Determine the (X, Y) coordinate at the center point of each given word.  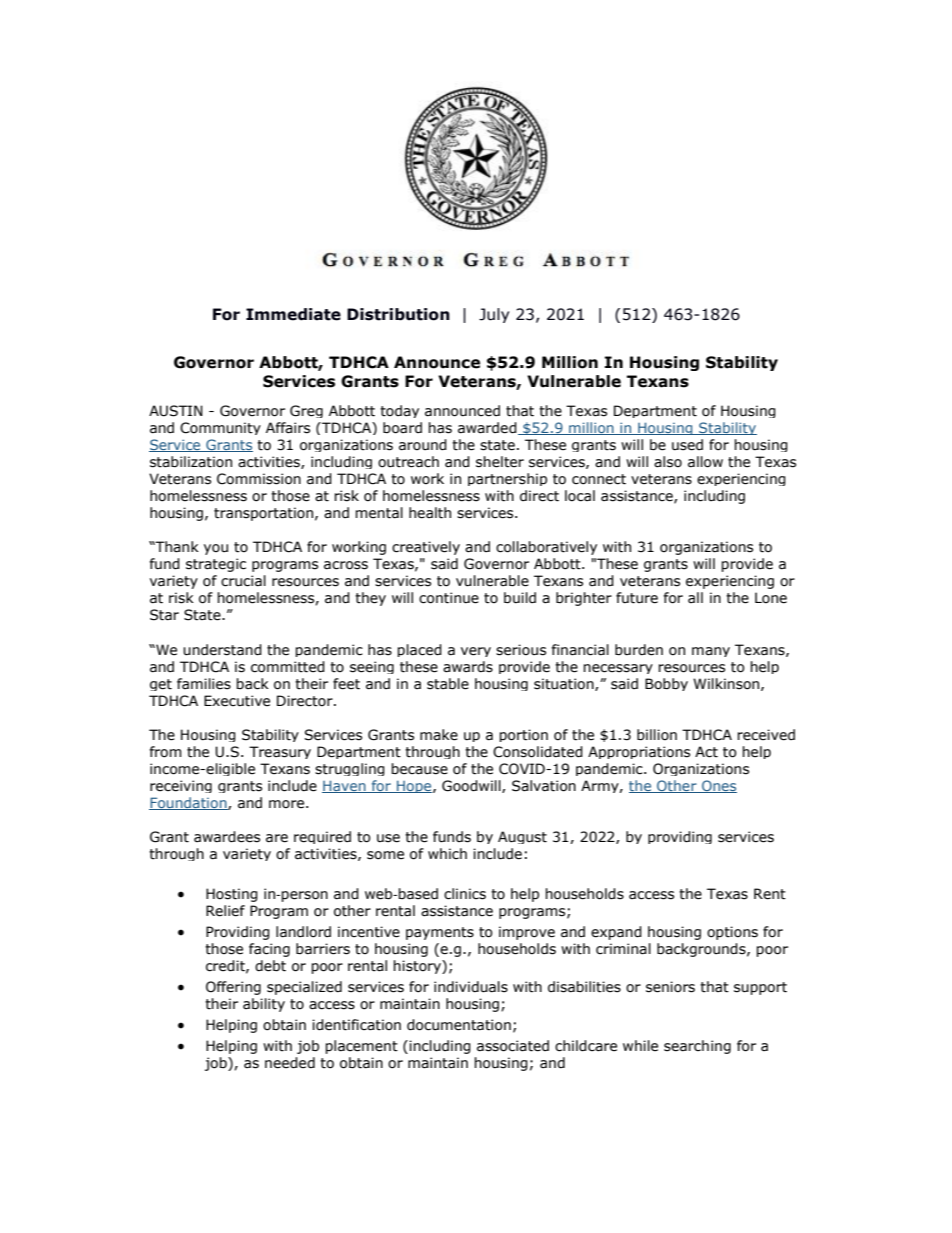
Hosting (232, 895)
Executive (237, 701)
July (494, 315)
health (430, 513)
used (687, 445)
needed (290, 1063)
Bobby (666, 684)
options (732, 933)
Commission (259, 479)
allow (705, 462)
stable (448, 684)
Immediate (293, 314)
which (447, 853)
